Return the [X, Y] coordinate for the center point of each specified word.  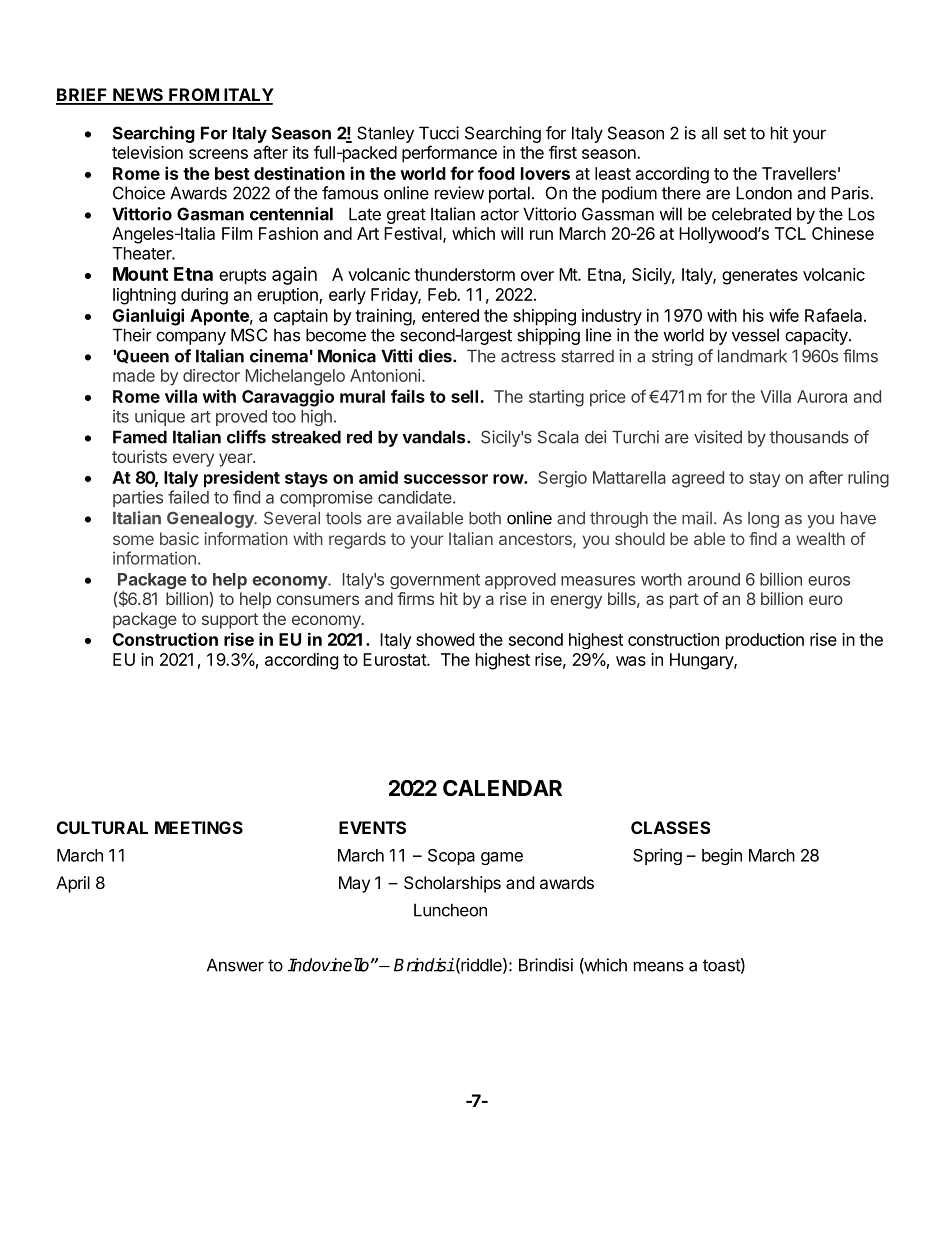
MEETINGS [199, 827]
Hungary [702, 661]
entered [450, 315]
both [485, 518]
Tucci [439, 133]
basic [179, 538]
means [659, 966]
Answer [235, 965]
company [191, 338]
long [763, 520]
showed [445, 639]
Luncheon [450, 910]
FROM [193, 96]
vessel [755, 335]
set [735, 133]
